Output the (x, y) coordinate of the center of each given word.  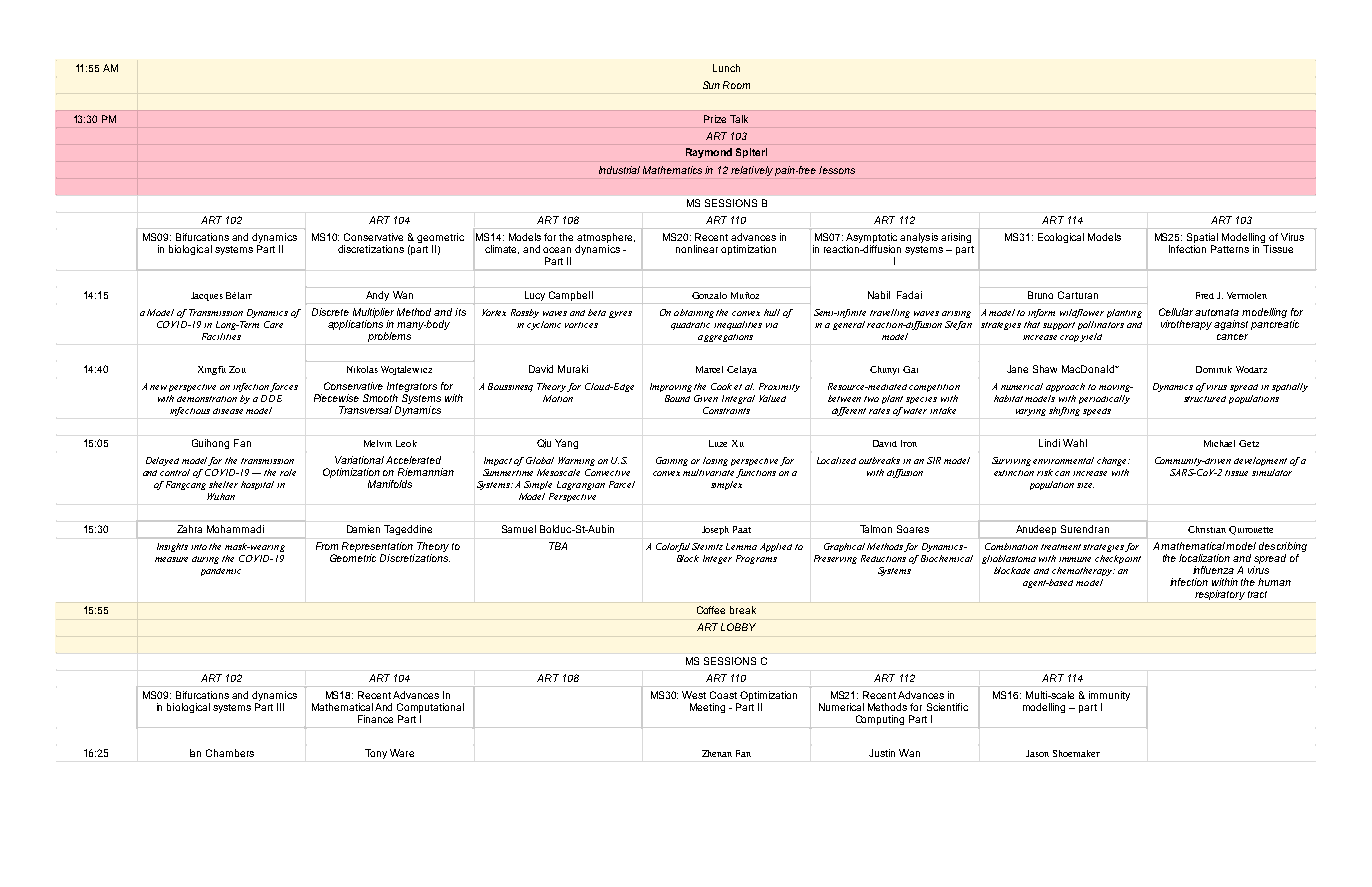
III (280, 707)
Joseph (715, 530)
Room (736, 85)
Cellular (1177, 312)
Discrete (330, 312)
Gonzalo (709, 295)
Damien (363, 529)
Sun (711, 85)
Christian (1207, 529)
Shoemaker (1076, 753)
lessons (837, 170)
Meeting (707, 708)
